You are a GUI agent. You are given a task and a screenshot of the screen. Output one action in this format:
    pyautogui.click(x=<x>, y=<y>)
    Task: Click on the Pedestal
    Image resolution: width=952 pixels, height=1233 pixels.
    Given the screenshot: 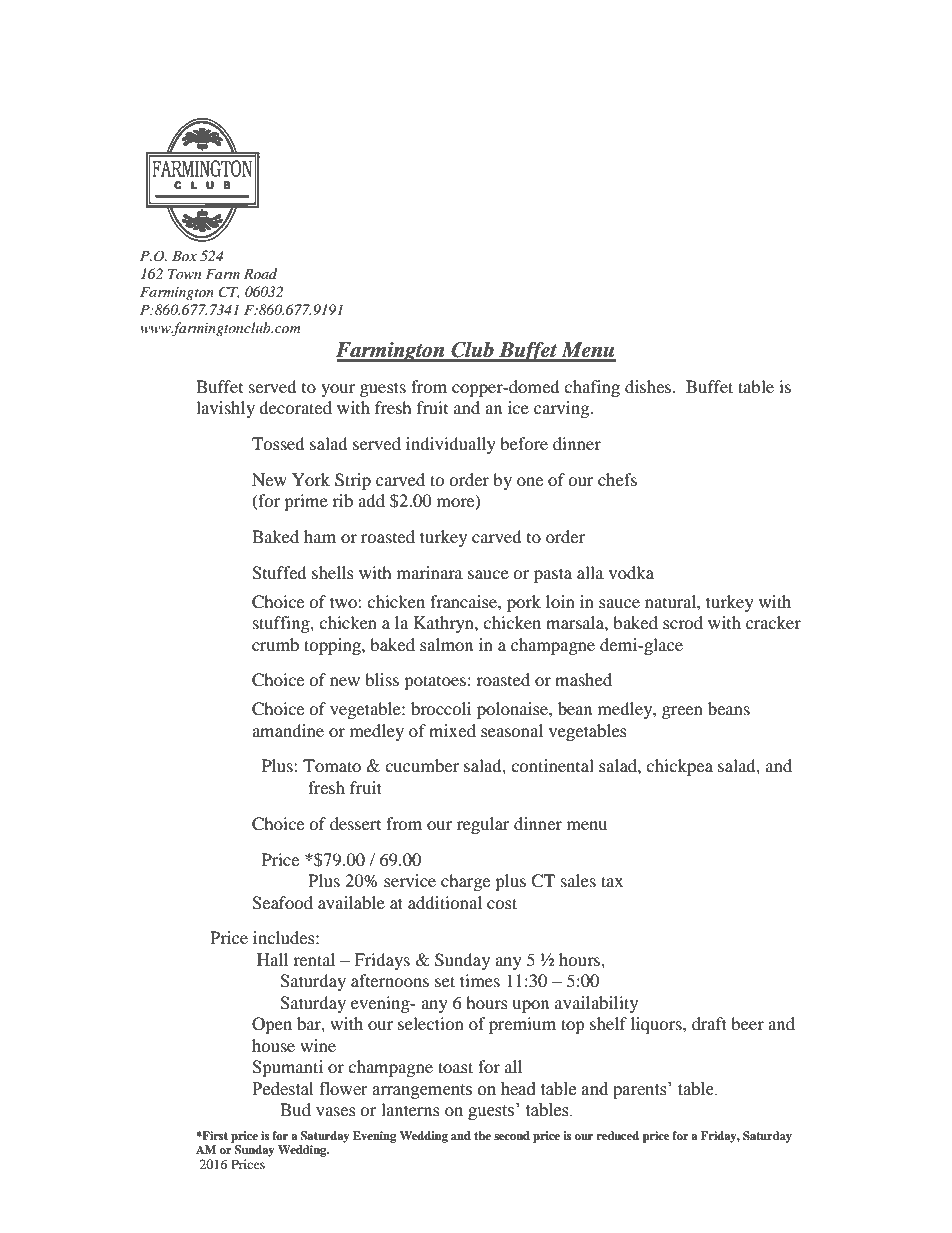 What is the action you would take?
    pyautogui.click(x=282, y=1089)
